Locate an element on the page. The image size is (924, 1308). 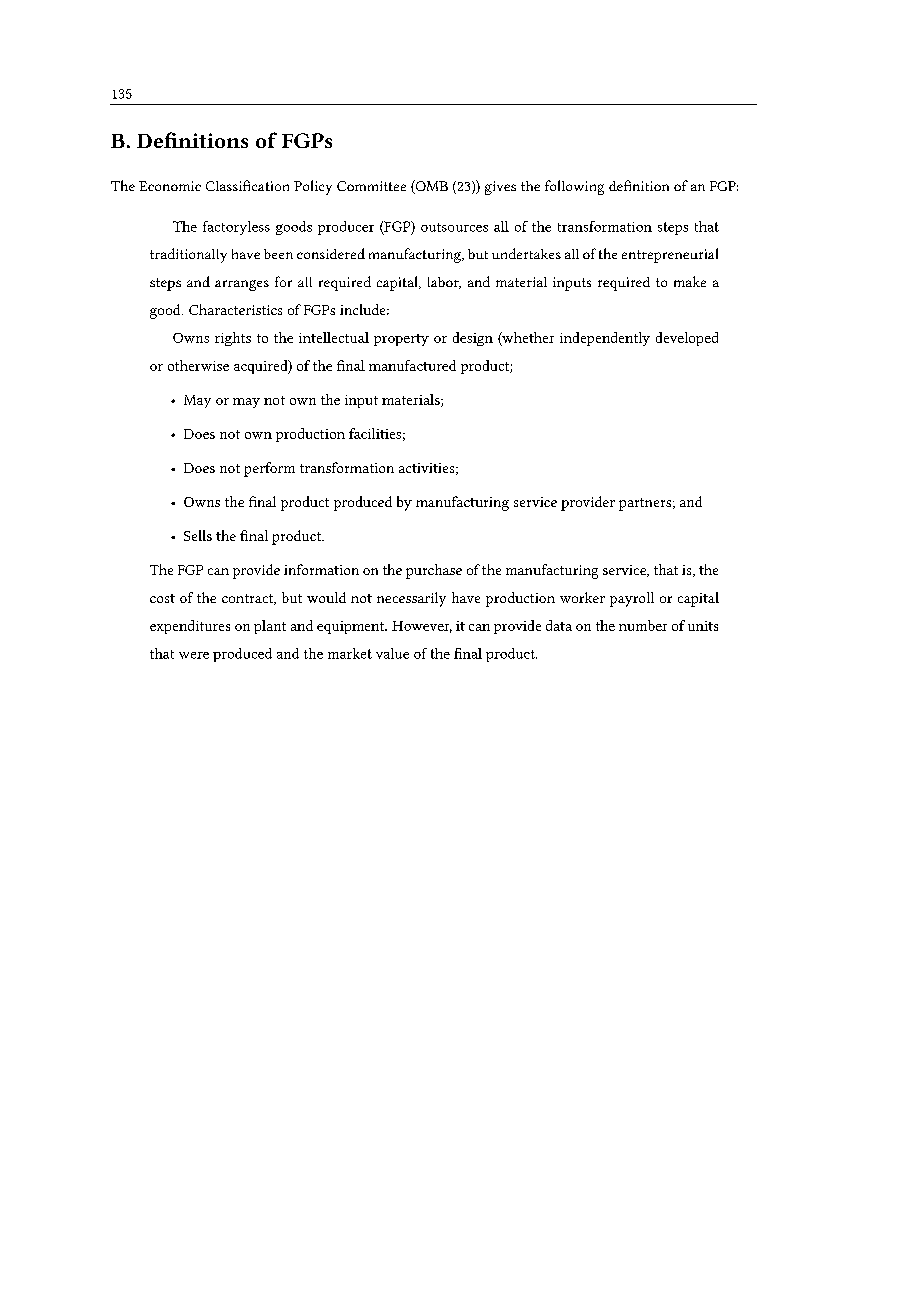
Economic is located at coordinates (170, 186).
